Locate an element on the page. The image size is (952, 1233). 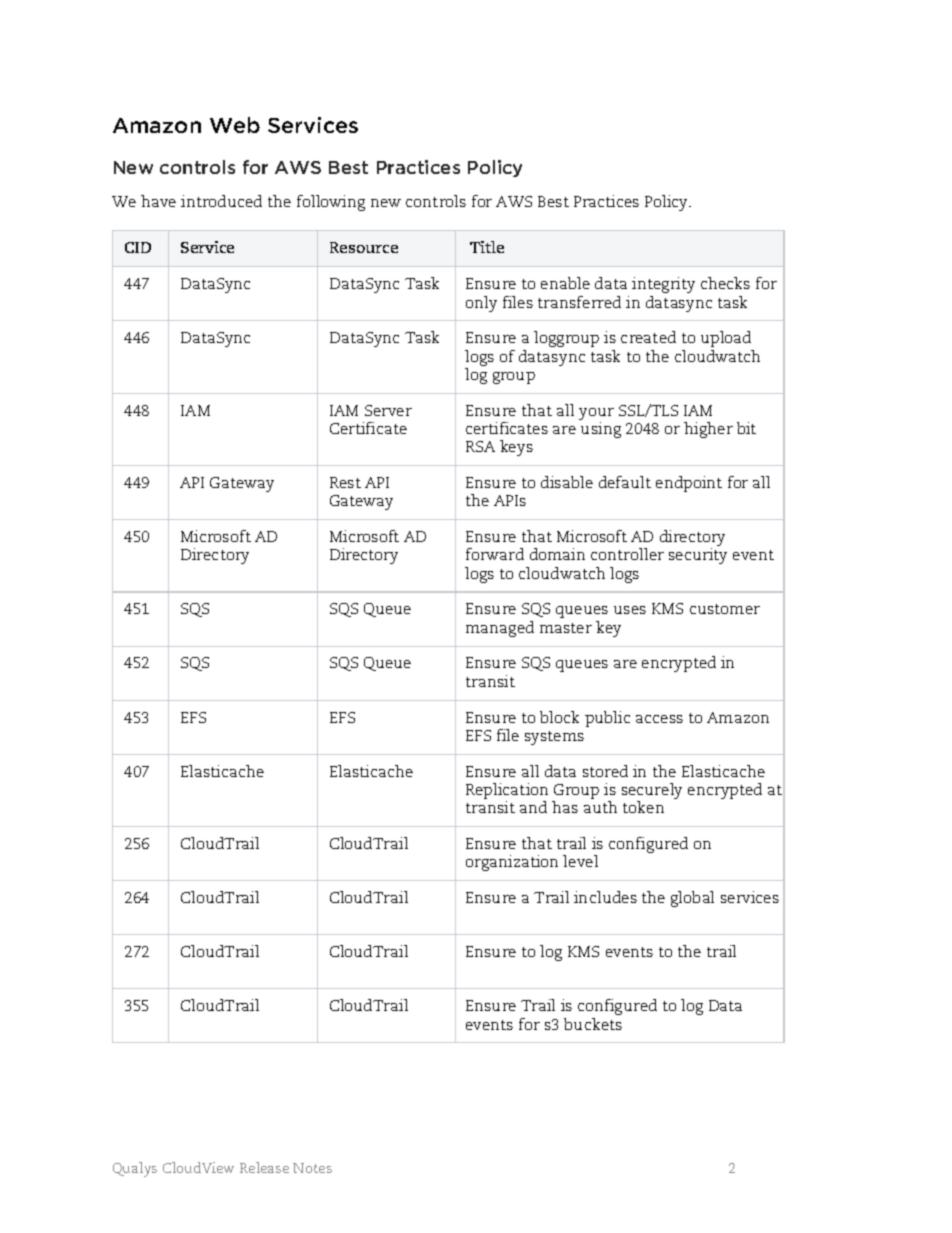
Replication is located at coordinates (507, 792).
